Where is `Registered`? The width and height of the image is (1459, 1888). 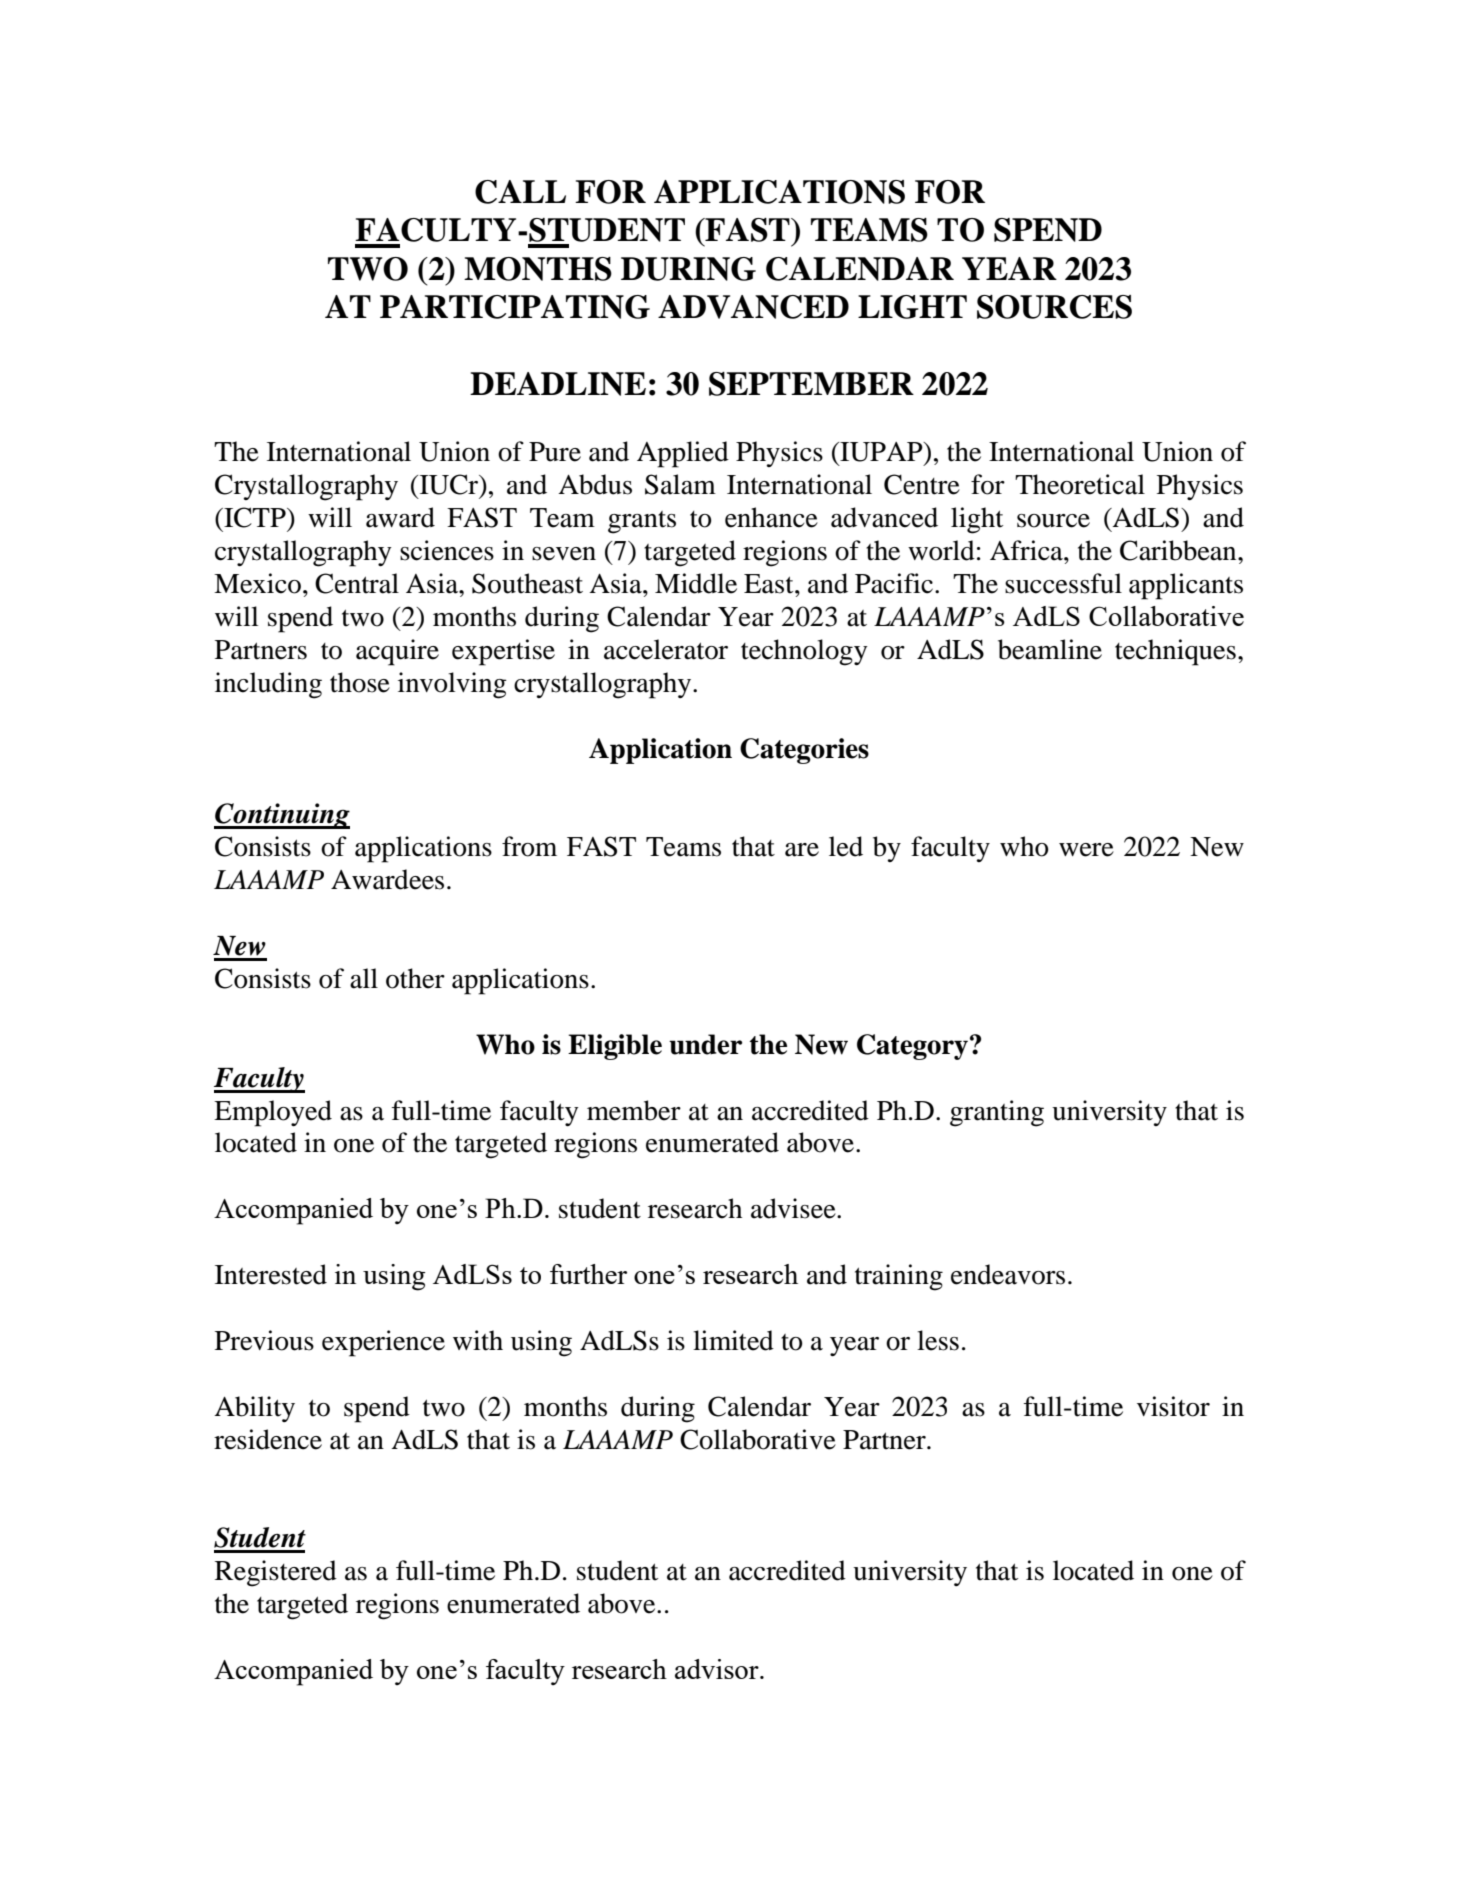 Registered is located at coordinates (276, 1573).
